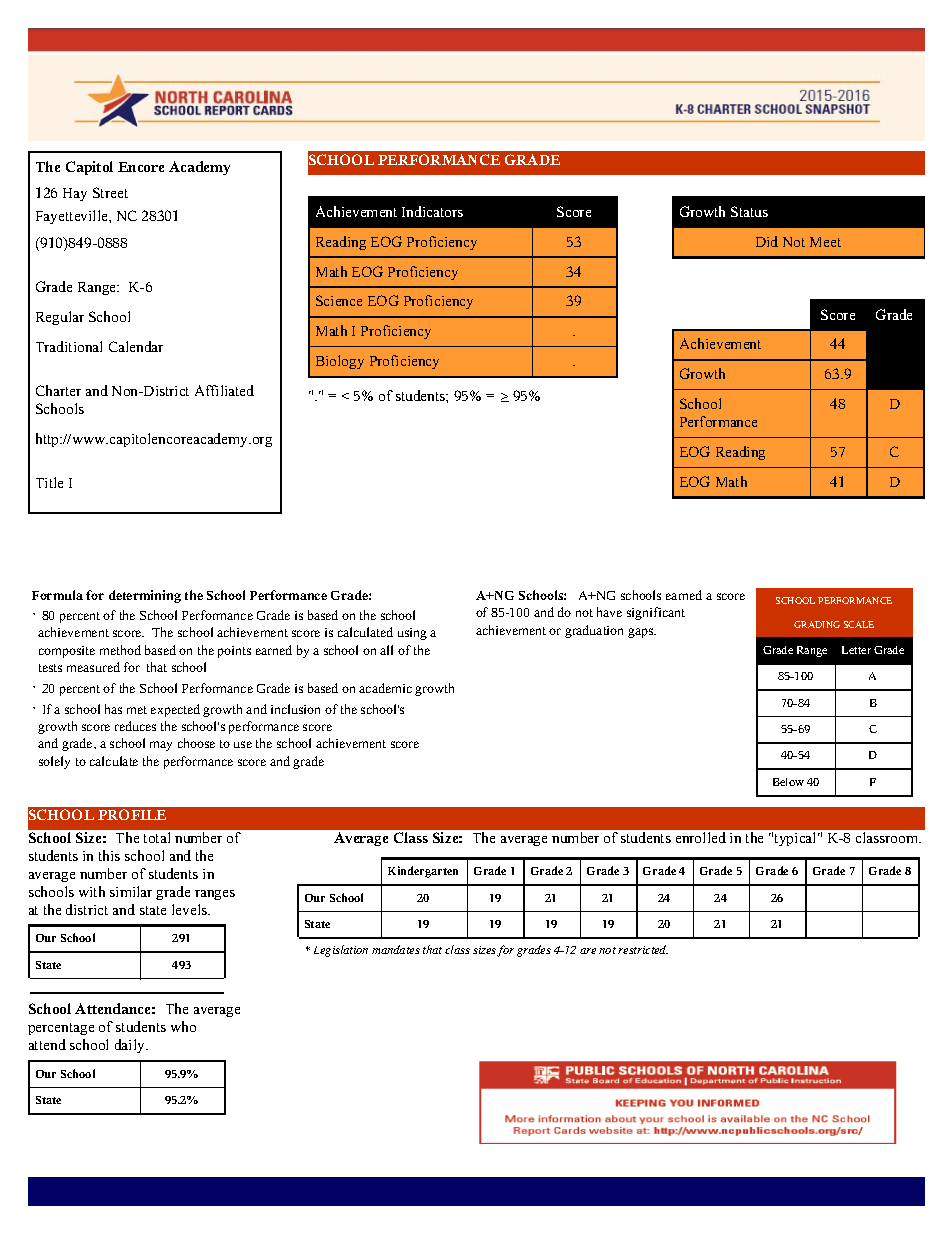 The height and width of the document is (1233, 952). Describe the element at coordinates (817, 624) in the document. I see `GRADING` at that location.
